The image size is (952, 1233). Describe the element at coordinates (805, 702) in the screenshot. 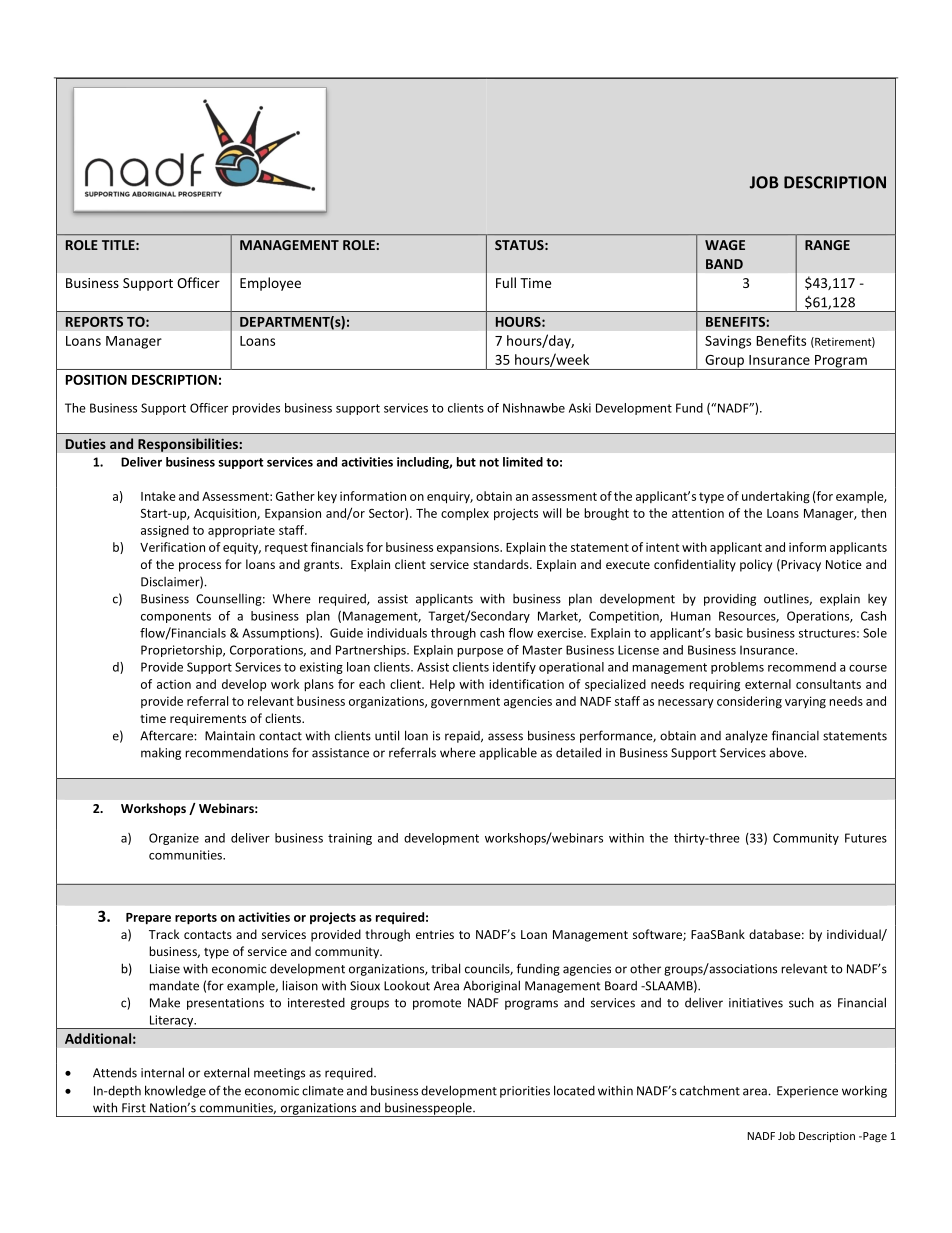

I see `varying` at that location.
